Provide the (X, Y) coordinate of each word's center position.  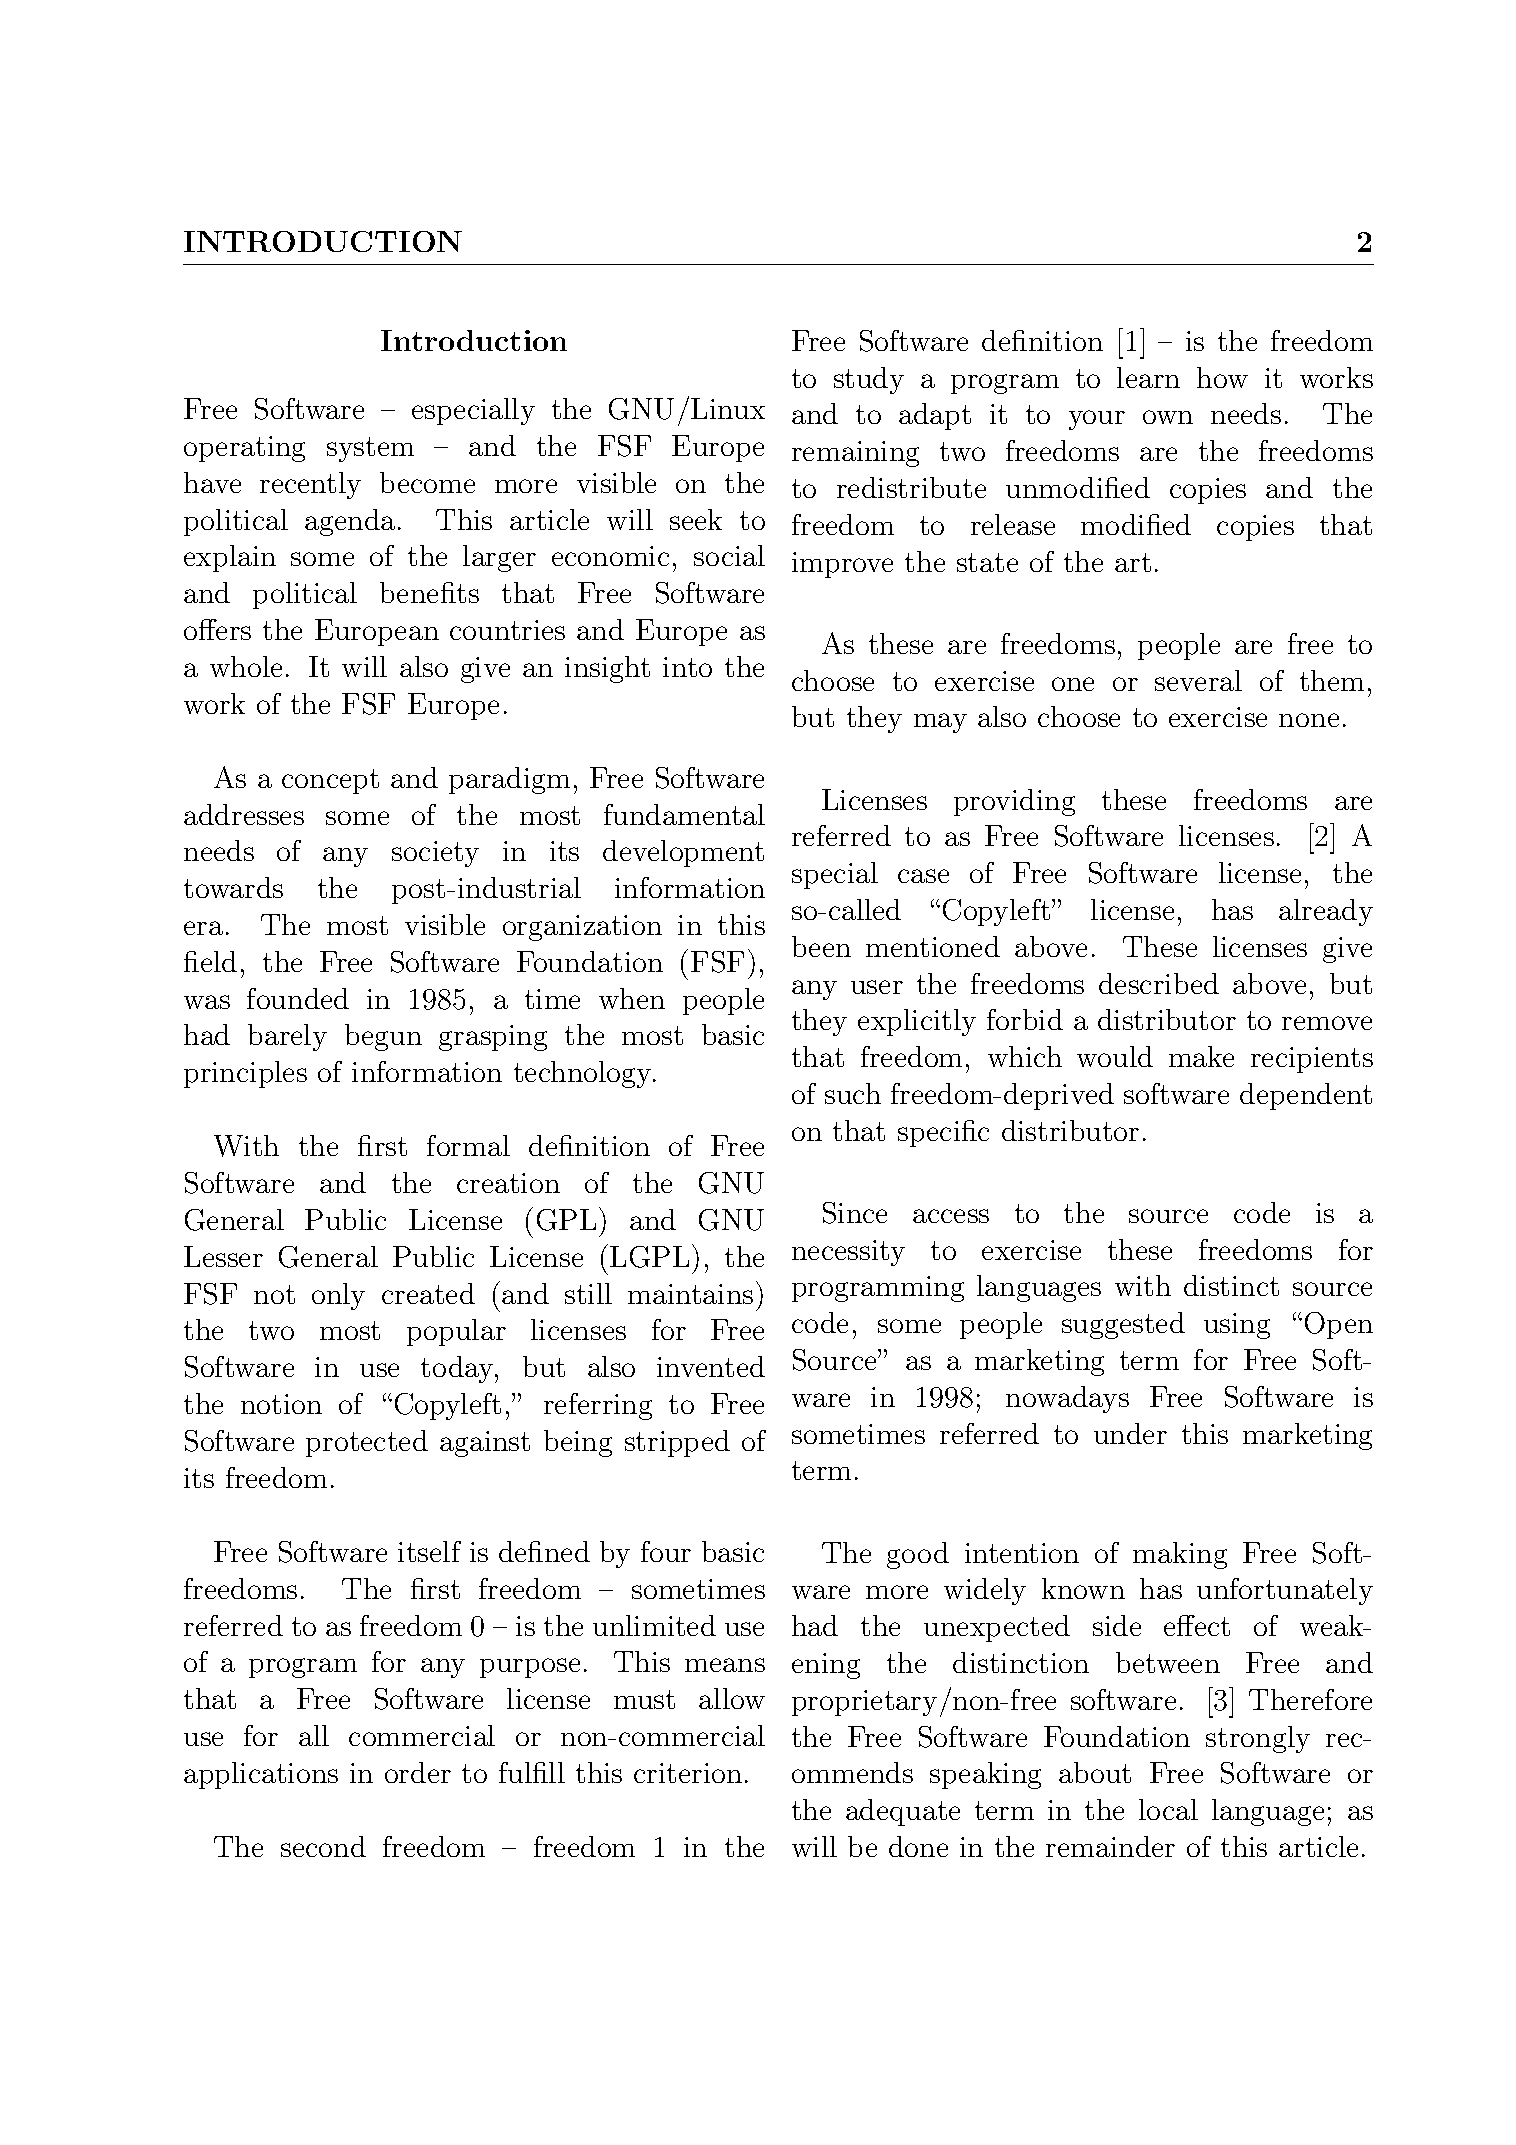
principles (245, 1074)
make (1201, 1056)
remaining (855, 454)
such (853, 1093)
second (323, 1846)
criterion (688, 1773)
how (1222, 377)
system (370, 449)
